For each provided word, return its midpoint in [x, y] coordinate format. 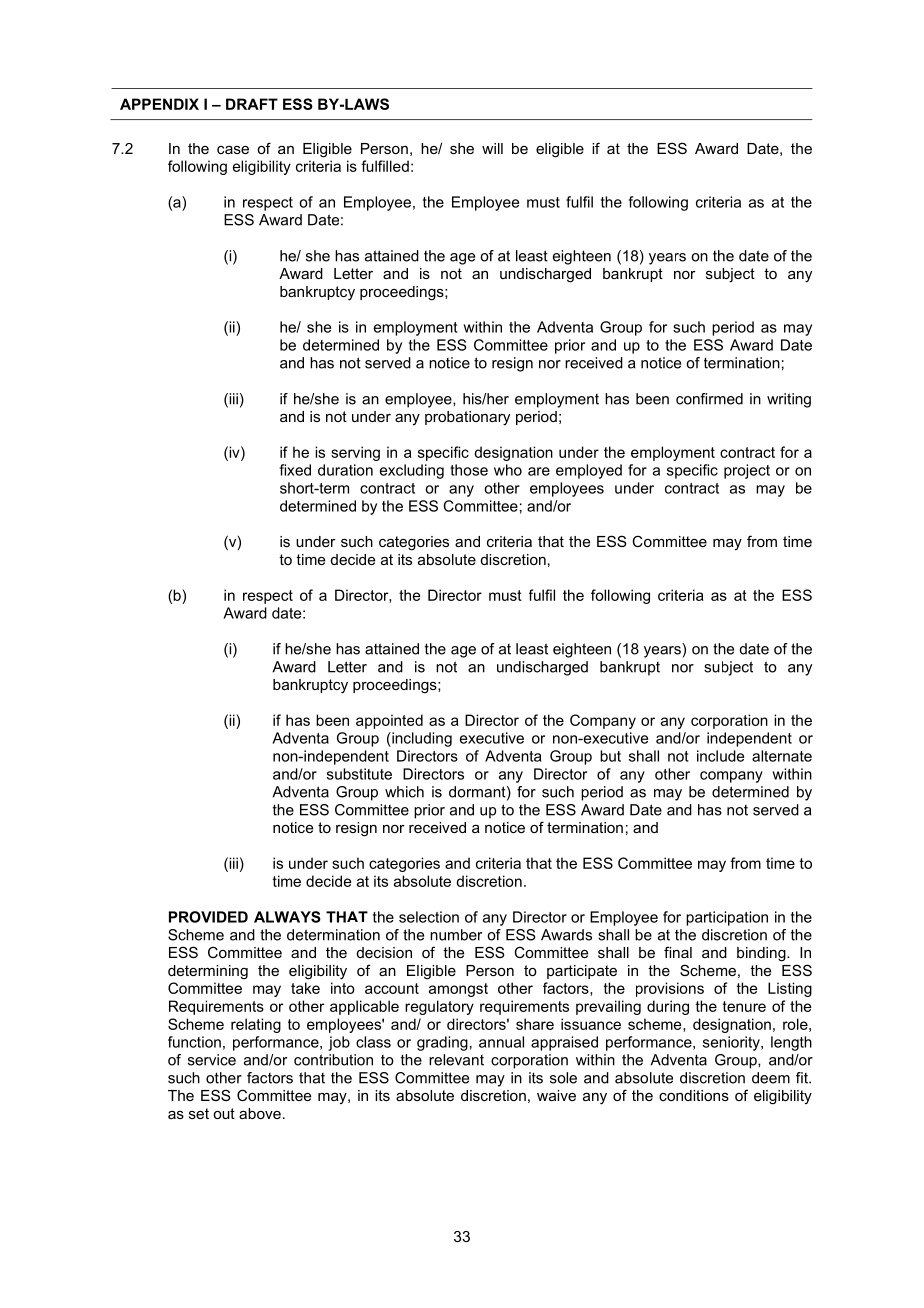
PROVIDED [208, 917]
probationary [467, 418]
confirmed [709, 399]
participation [727, 918]
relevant [456, 1060]
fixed [295, 470]
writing [789, 400]
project [747, 471]
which [404, 792]
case [233, 150]
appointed [389, 721]
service [212, 1060]
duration [345, 470]
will [492, 148]
